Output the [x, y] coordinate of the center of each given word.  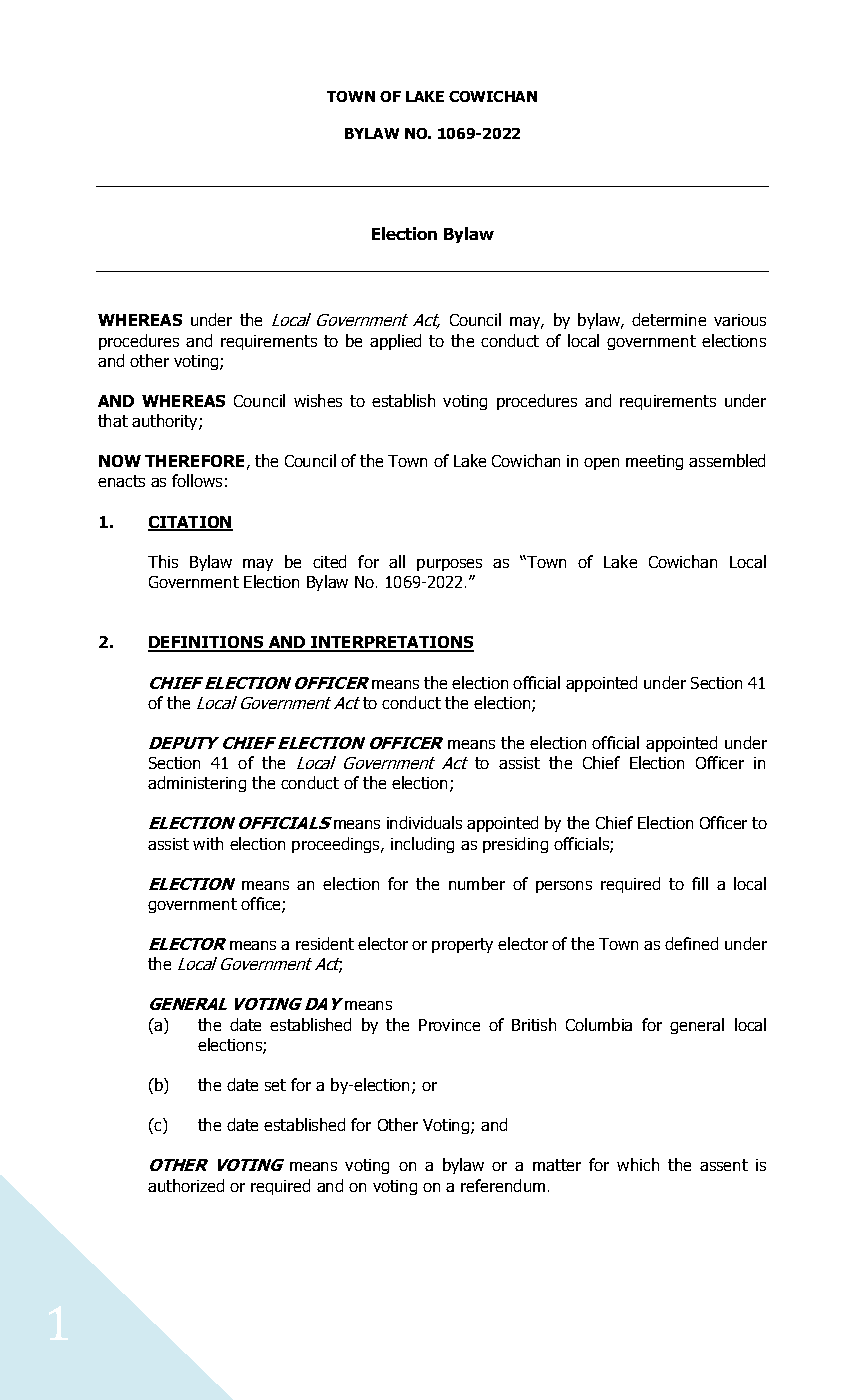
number [477, 883]
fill [700, 883]
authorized [186, 1185]
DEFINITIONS [207, 644]
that [113, 420]
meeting [654, 462]
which [638, 1164]
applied [395, 342]
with [208, 843]
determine [669, 319]
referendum [503, 1185]
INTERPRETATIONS [391, 644]
